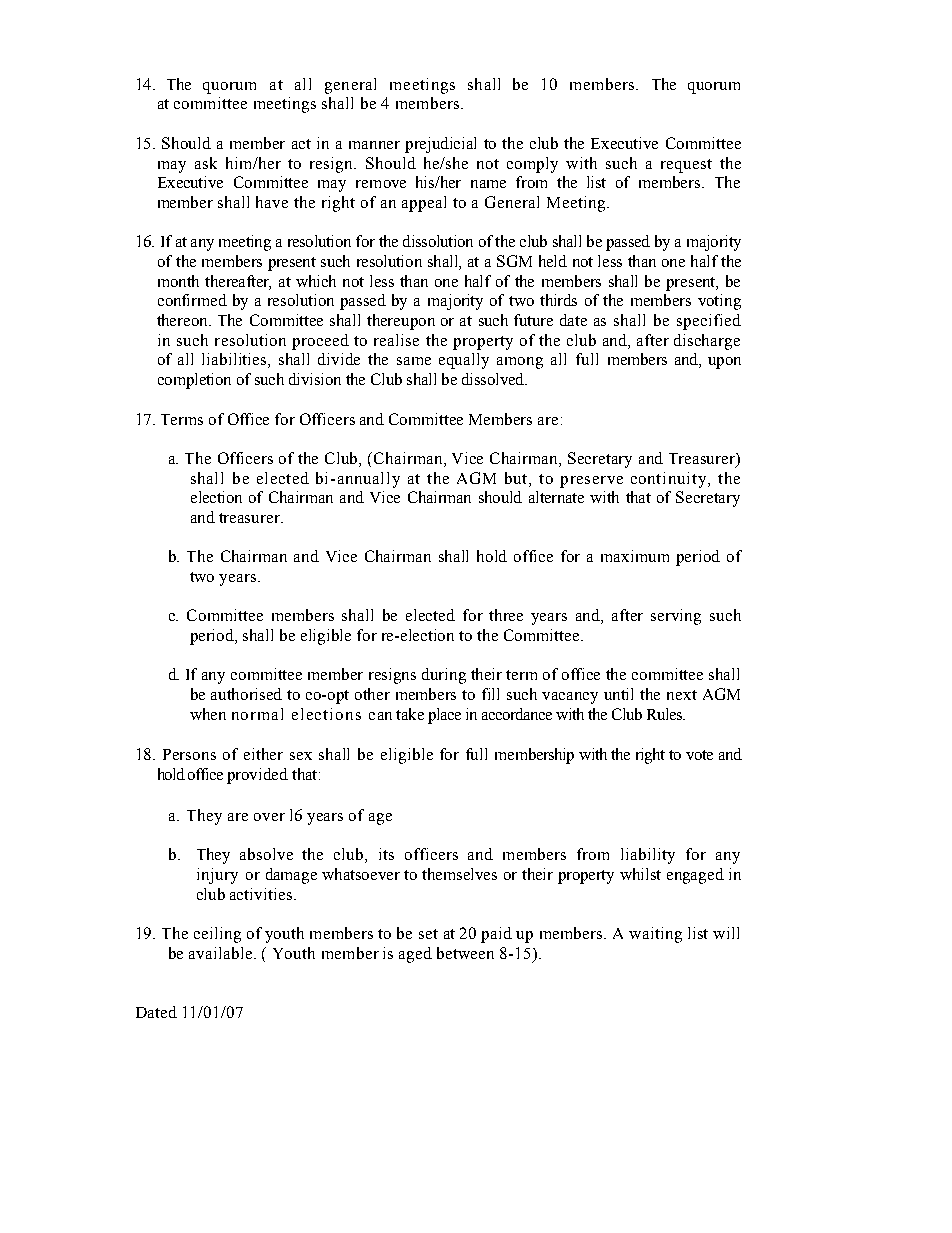 The height and width of the screenshot is (1233, 952). I want to click on maximum, so click(635, 556).
